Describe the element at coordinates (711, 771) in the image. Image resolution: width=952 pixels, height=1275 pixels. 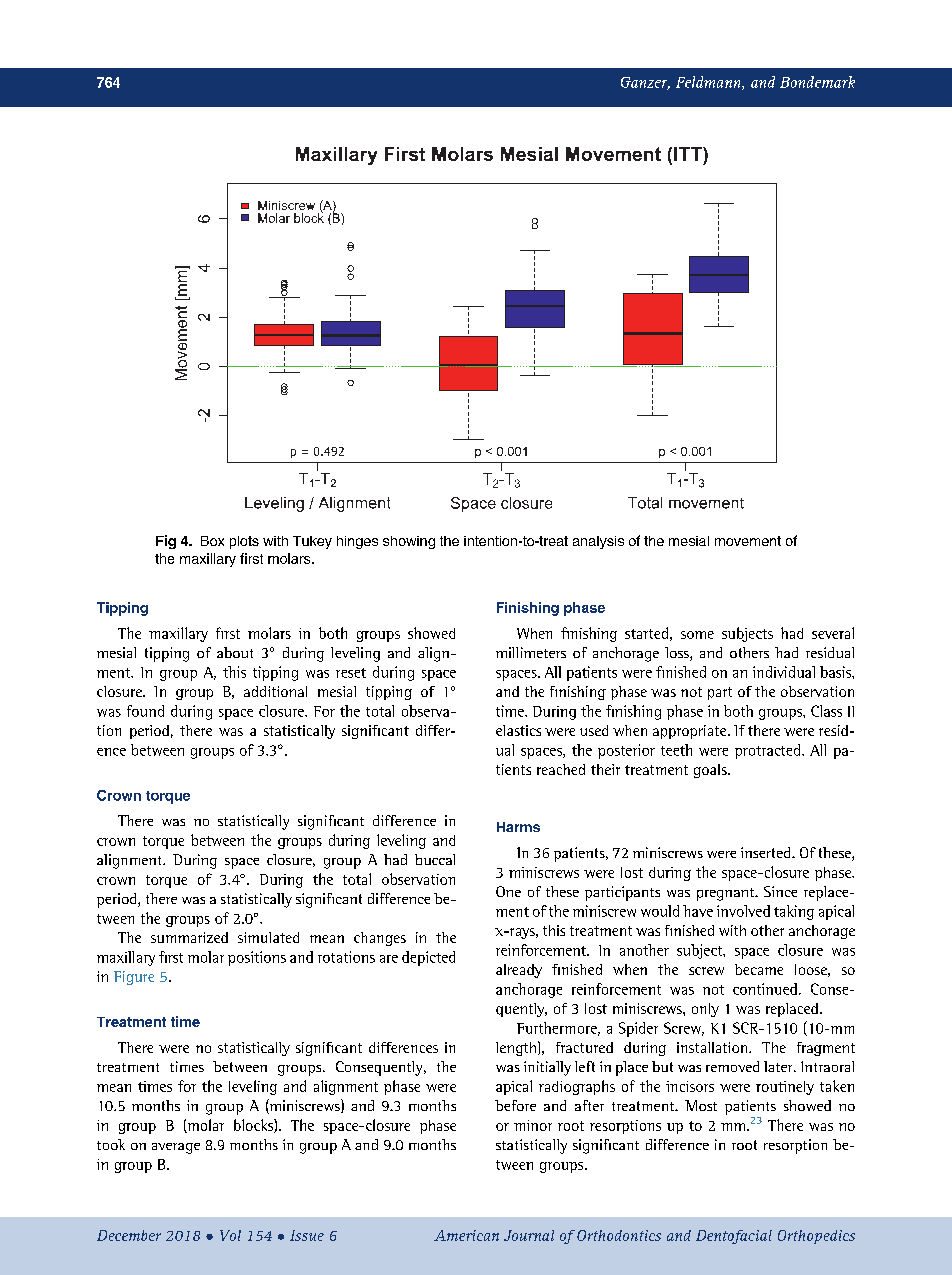
I see `goals` at that location.
